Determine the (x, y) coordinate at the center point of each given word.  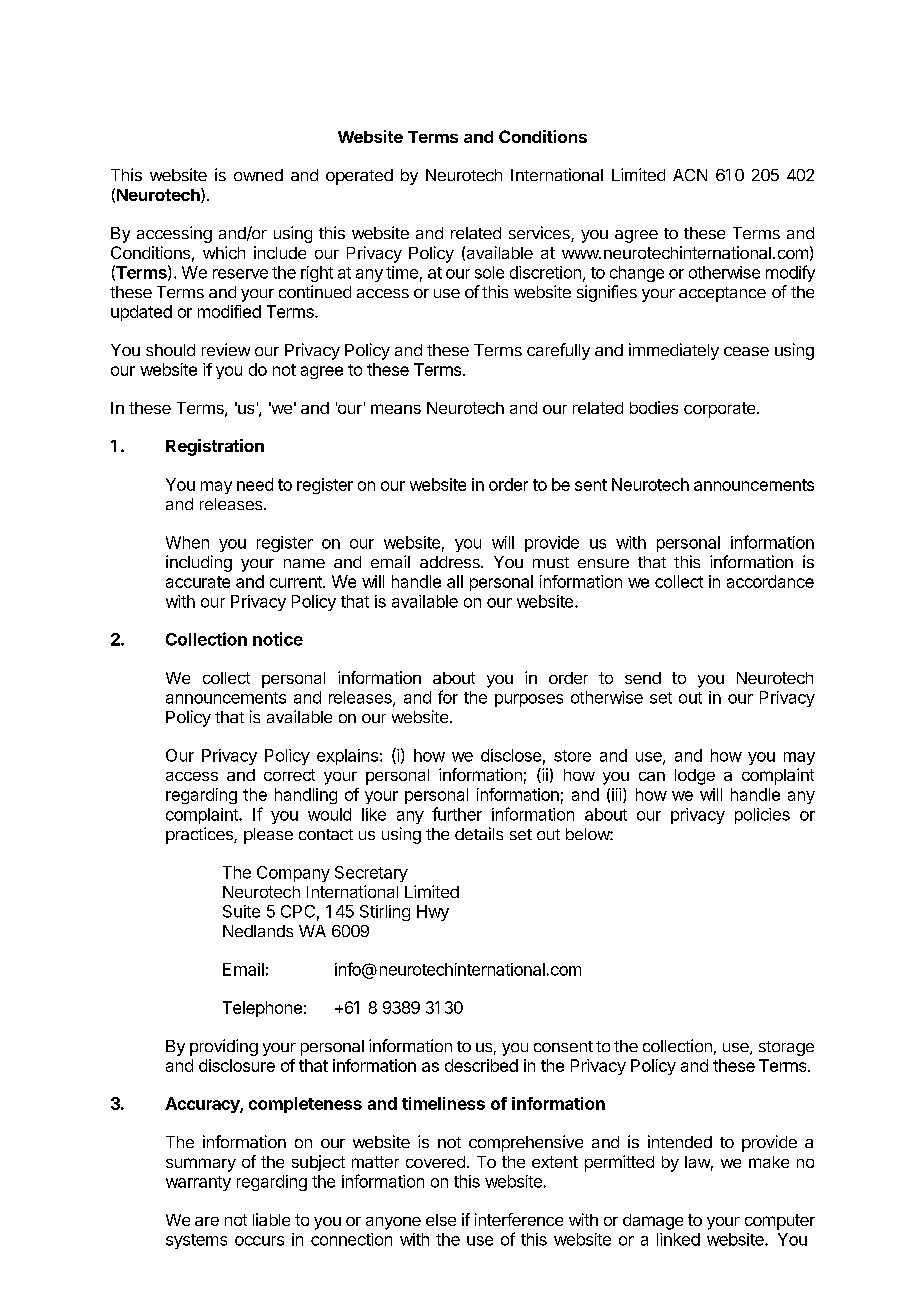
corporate (721, 410)
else (441, 1220)
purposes (529, 700)
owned (258, 175)
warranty (198, 1183)
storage (786, 1048)
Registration (215, 447)
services (540, 234)
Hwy (433, 913)
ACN (690, 175)
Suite (241, 911)
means (396, 409)
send (643, 678)
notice (278, 639)
